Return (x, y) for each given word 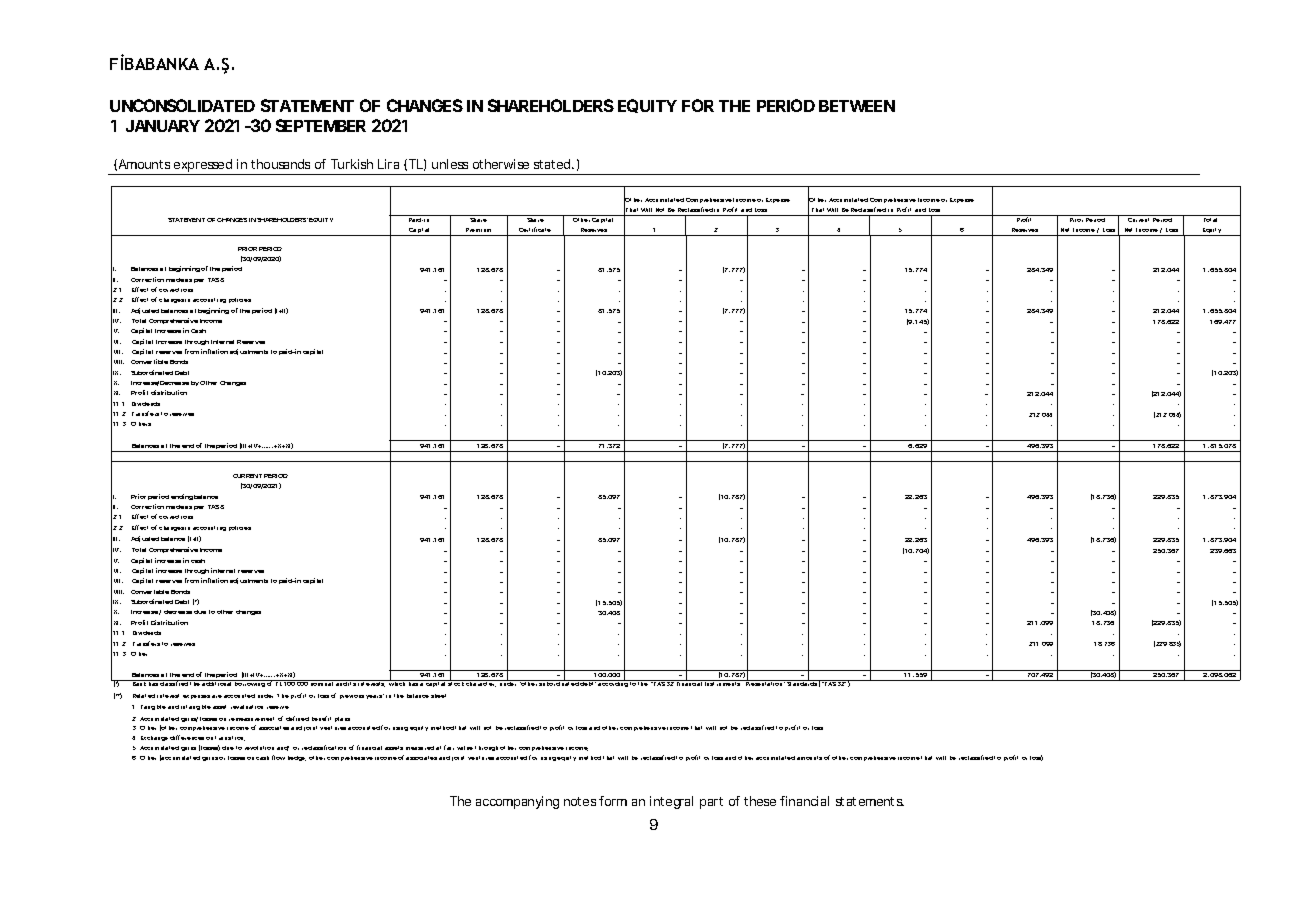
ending (182, 497)
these (760, 801)
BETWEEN (857, 106)
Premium (478, 230)
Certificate (535, 229)
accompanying (517, 802)
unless (450, 164)
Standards (802, 682)
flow (278, 757)
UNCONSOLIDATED (182, 105)
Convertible (149, 361)
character (481, 683)
